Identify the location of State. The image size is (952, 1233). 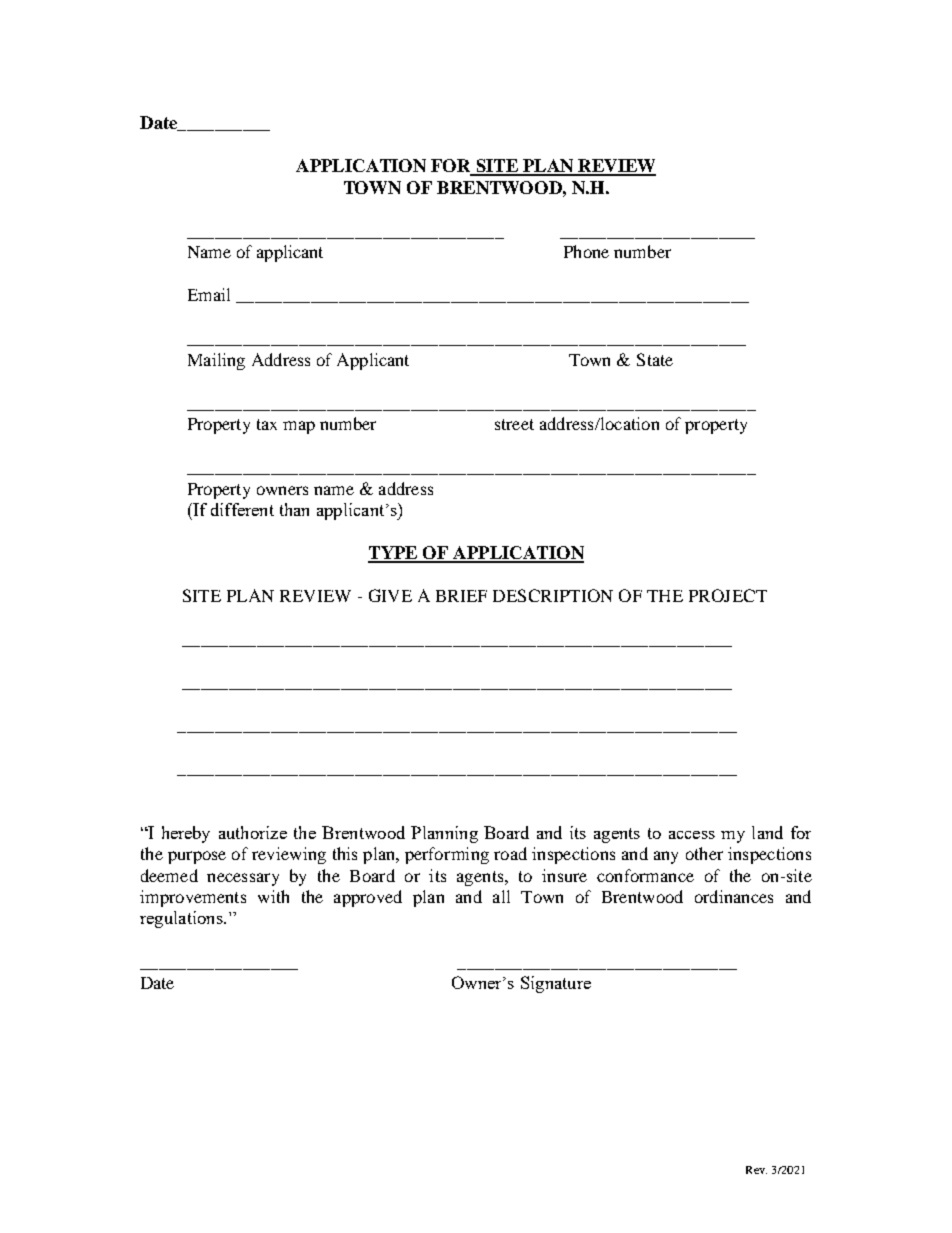
(655, 359).
